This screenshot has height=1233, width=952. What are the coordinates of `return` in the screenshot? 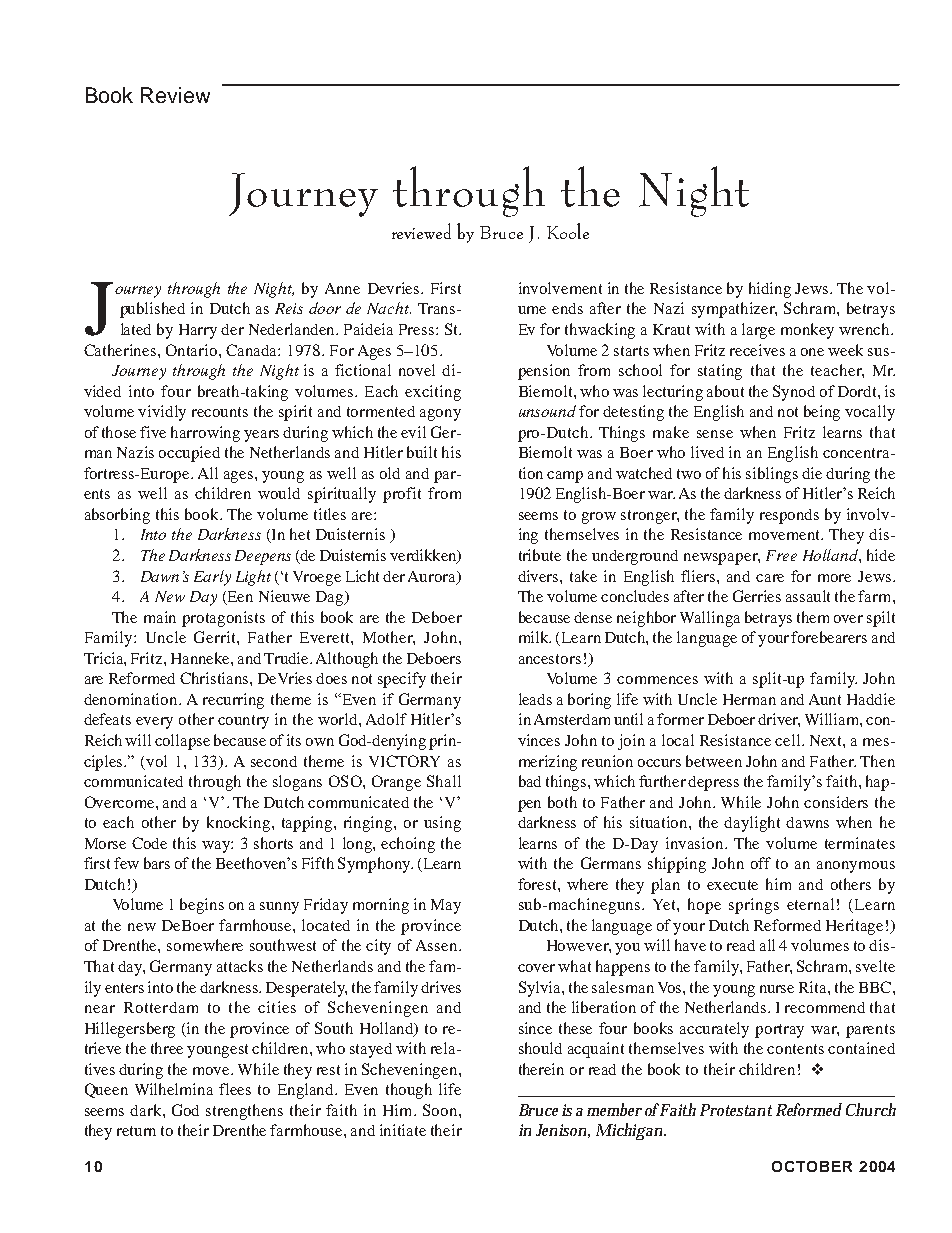 It's located at (136, 1131).
